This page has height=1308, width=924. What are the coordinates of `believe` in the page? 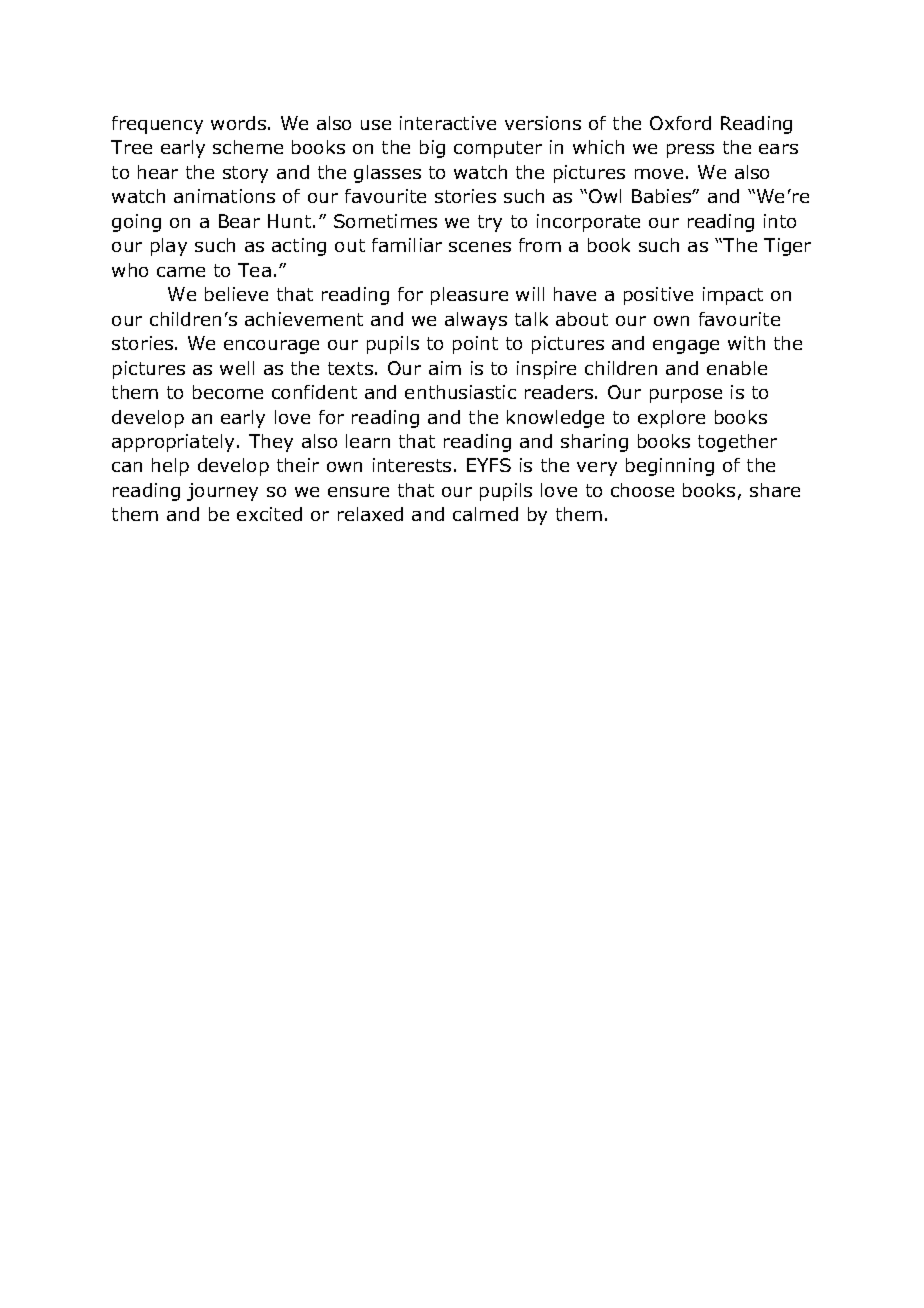 It's located at (236, 294).
